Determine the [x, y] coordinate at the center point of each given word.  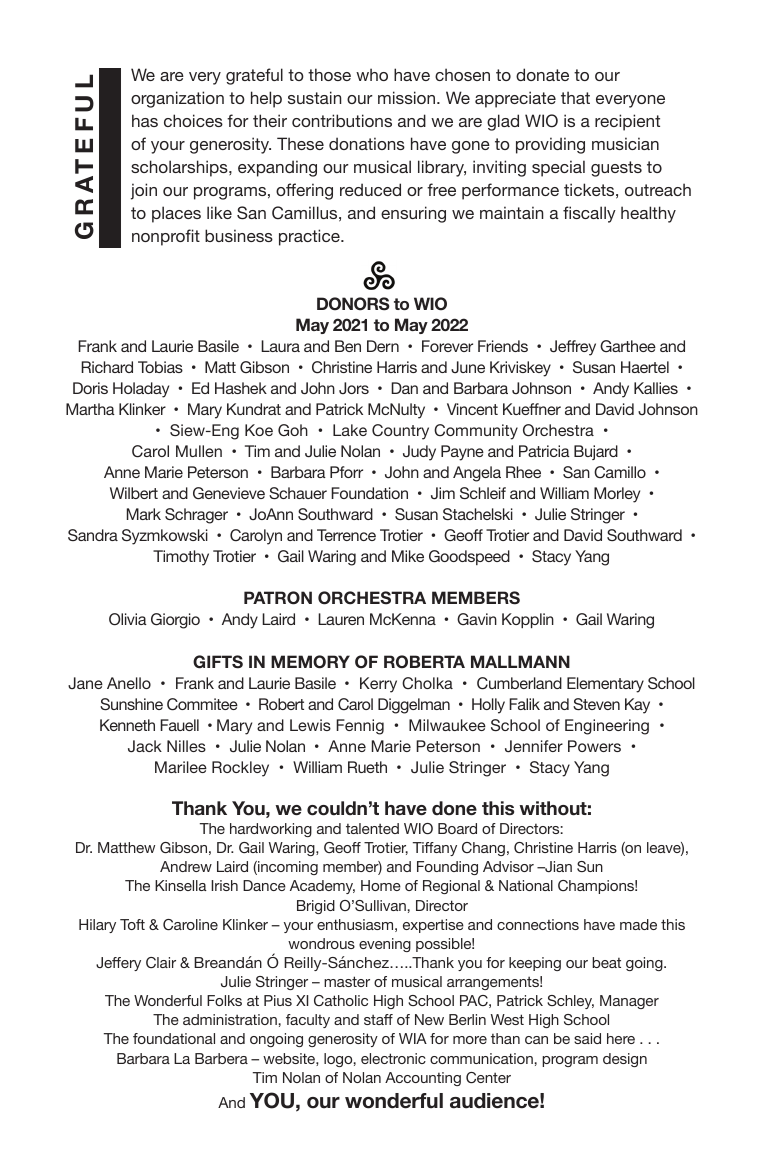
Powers [594, 746]
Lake [350, 430]
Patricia [544, 451]
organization [177, 99]
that [575, 97]
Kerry [378, 685]
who [372, 74]
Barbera [221, 1058]
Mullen [199, 451]
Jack [145, 746]
